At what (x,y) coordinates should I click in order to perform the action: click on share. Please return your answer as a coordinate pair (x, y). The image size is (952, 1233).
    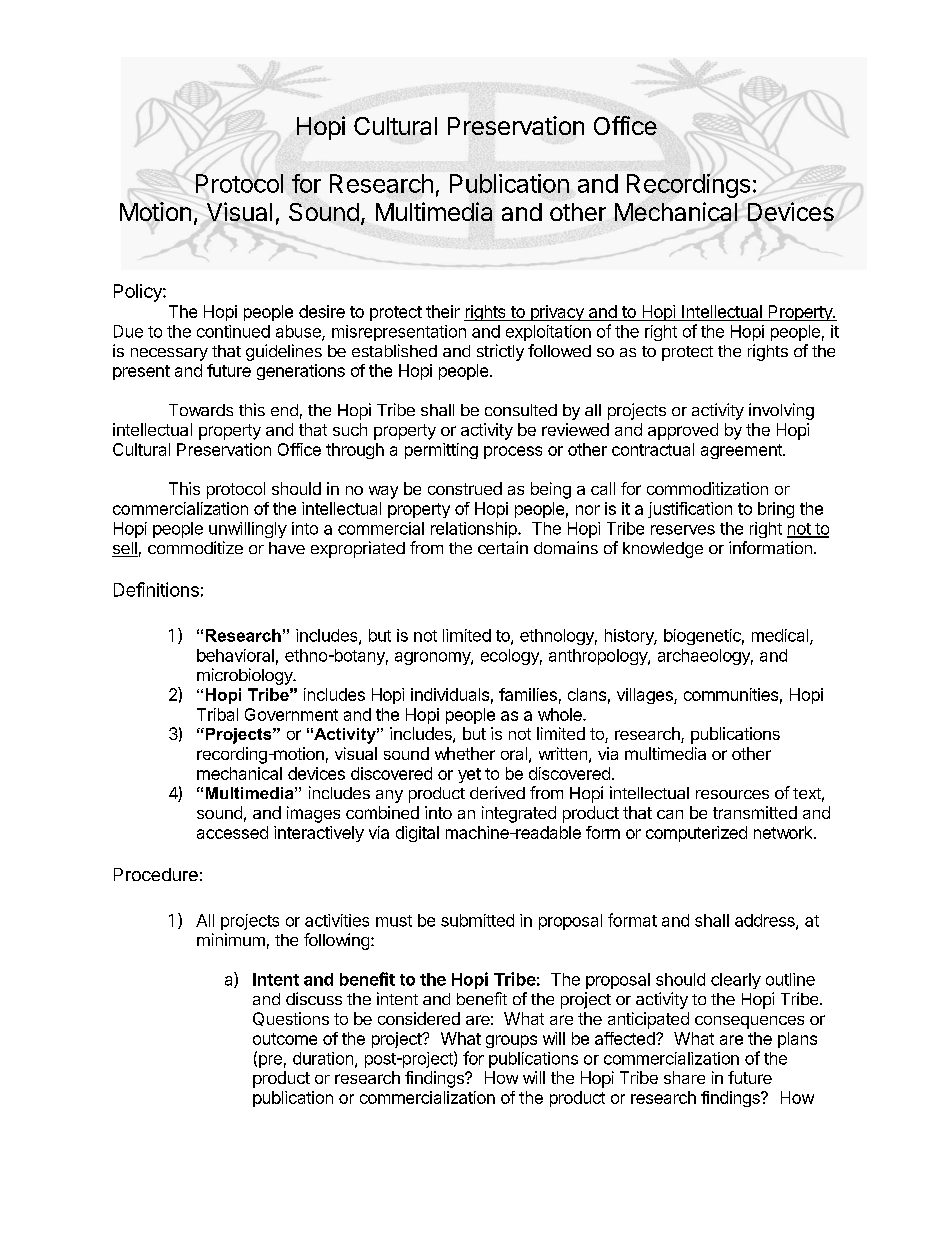
    Looking at the image, I should click on (684, 1077).
